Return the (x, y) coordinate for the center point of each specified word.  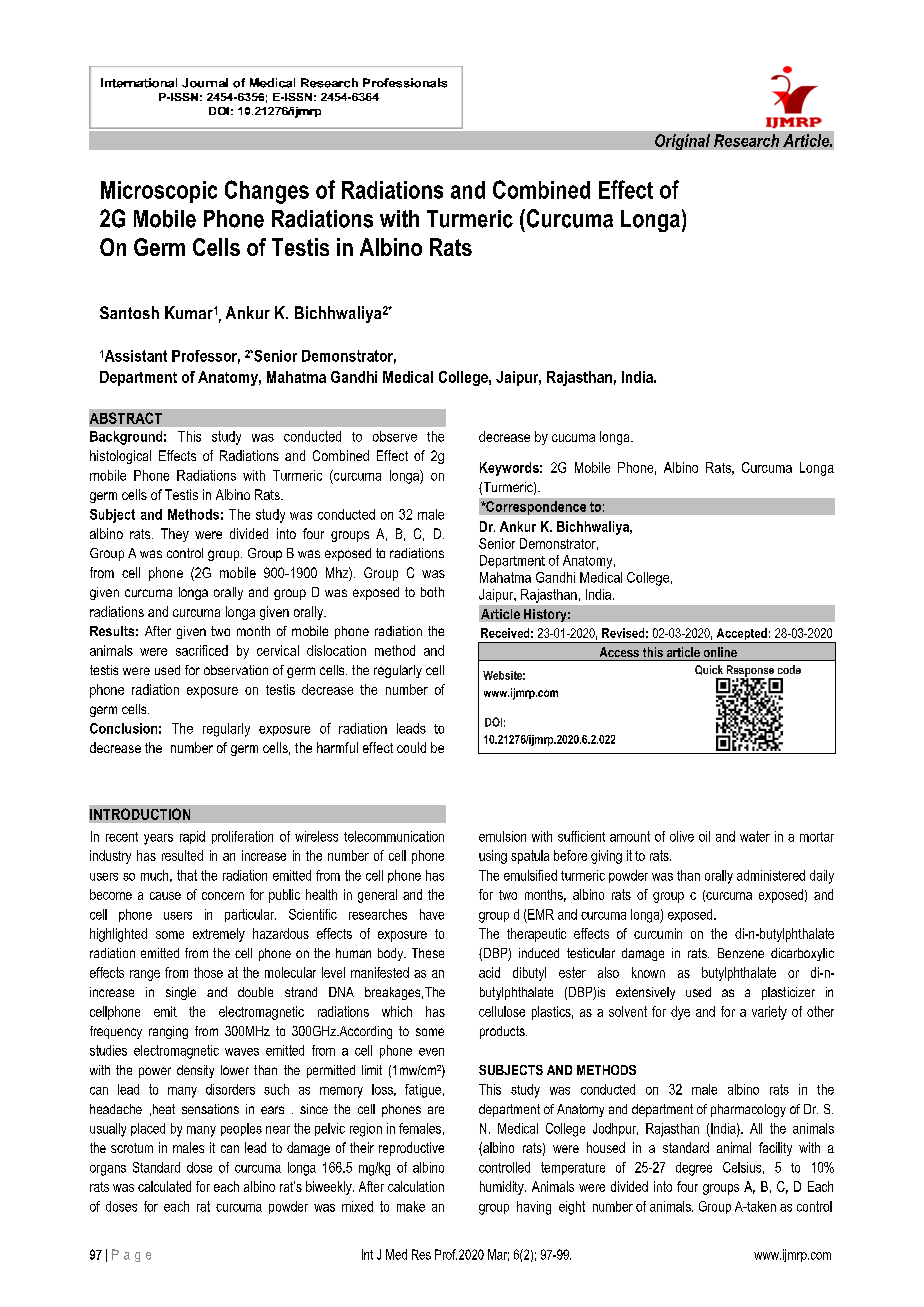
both (432, 592)
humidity (503, 1188)
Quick (709, 670)
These (428, 953)
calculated (164, 1186)
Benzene (741, 953)
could (411, 747)
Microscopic (159, 192)
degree (694, 1169)
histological (120, 457)
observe (395, 436)
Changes (267, 192)
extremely (219, 935)
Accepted (741, 635)
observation (236, 670)
